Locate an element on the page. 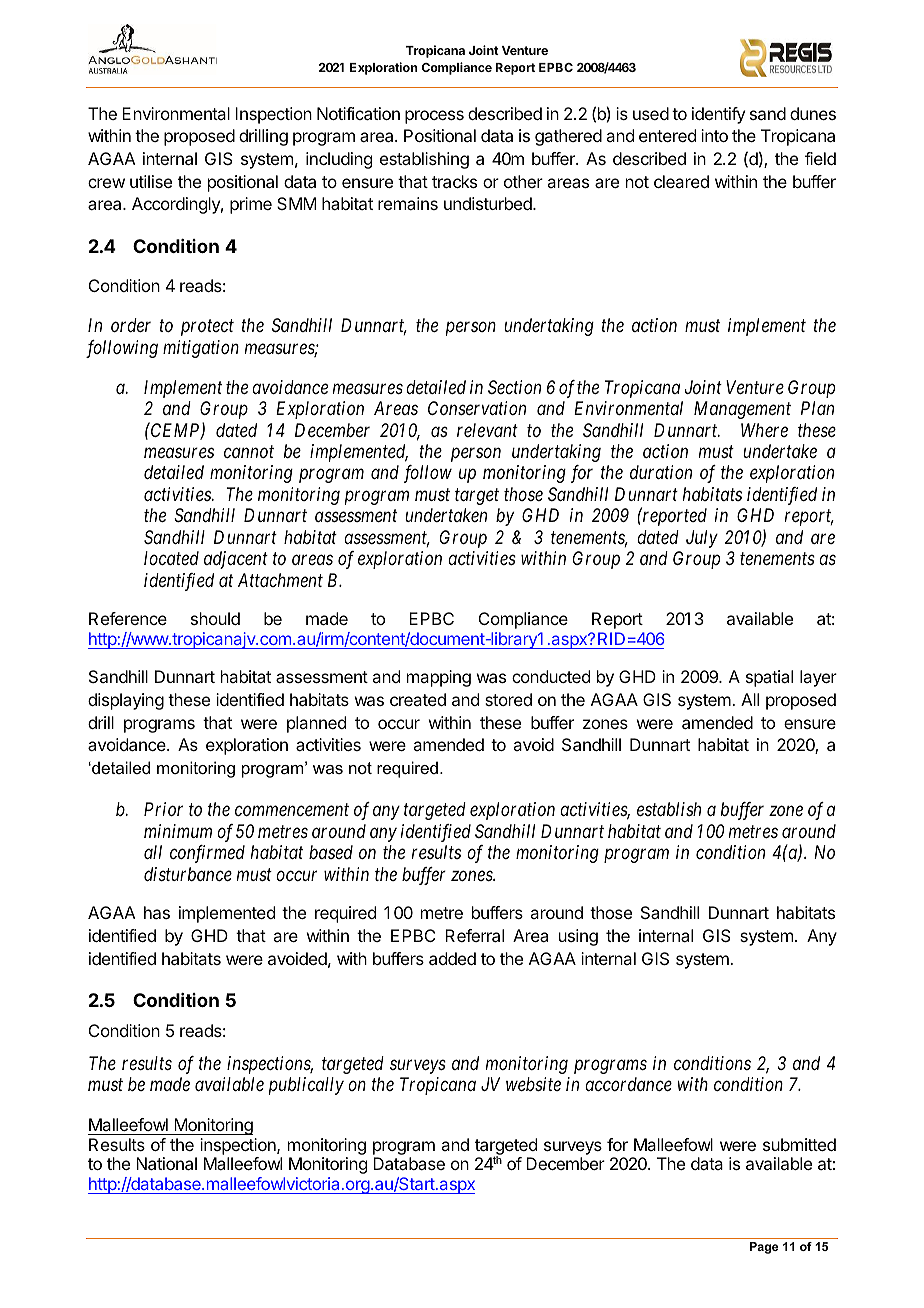 Image resolution: width=924 pixels, height=1308 pixels. relevant is located at coordinates (487, 430).
